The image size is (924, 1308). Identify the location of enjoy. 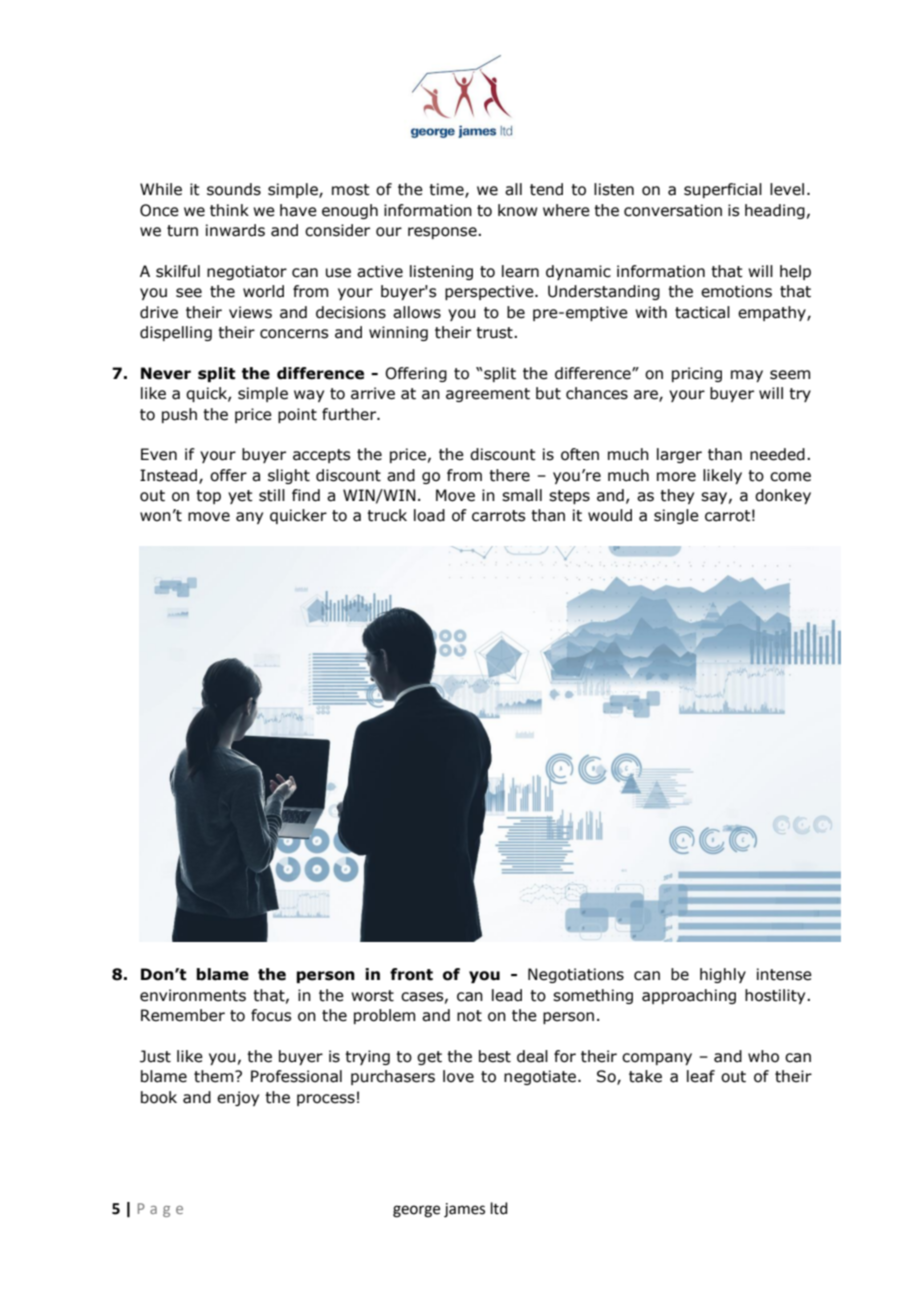
(238, 1098).
